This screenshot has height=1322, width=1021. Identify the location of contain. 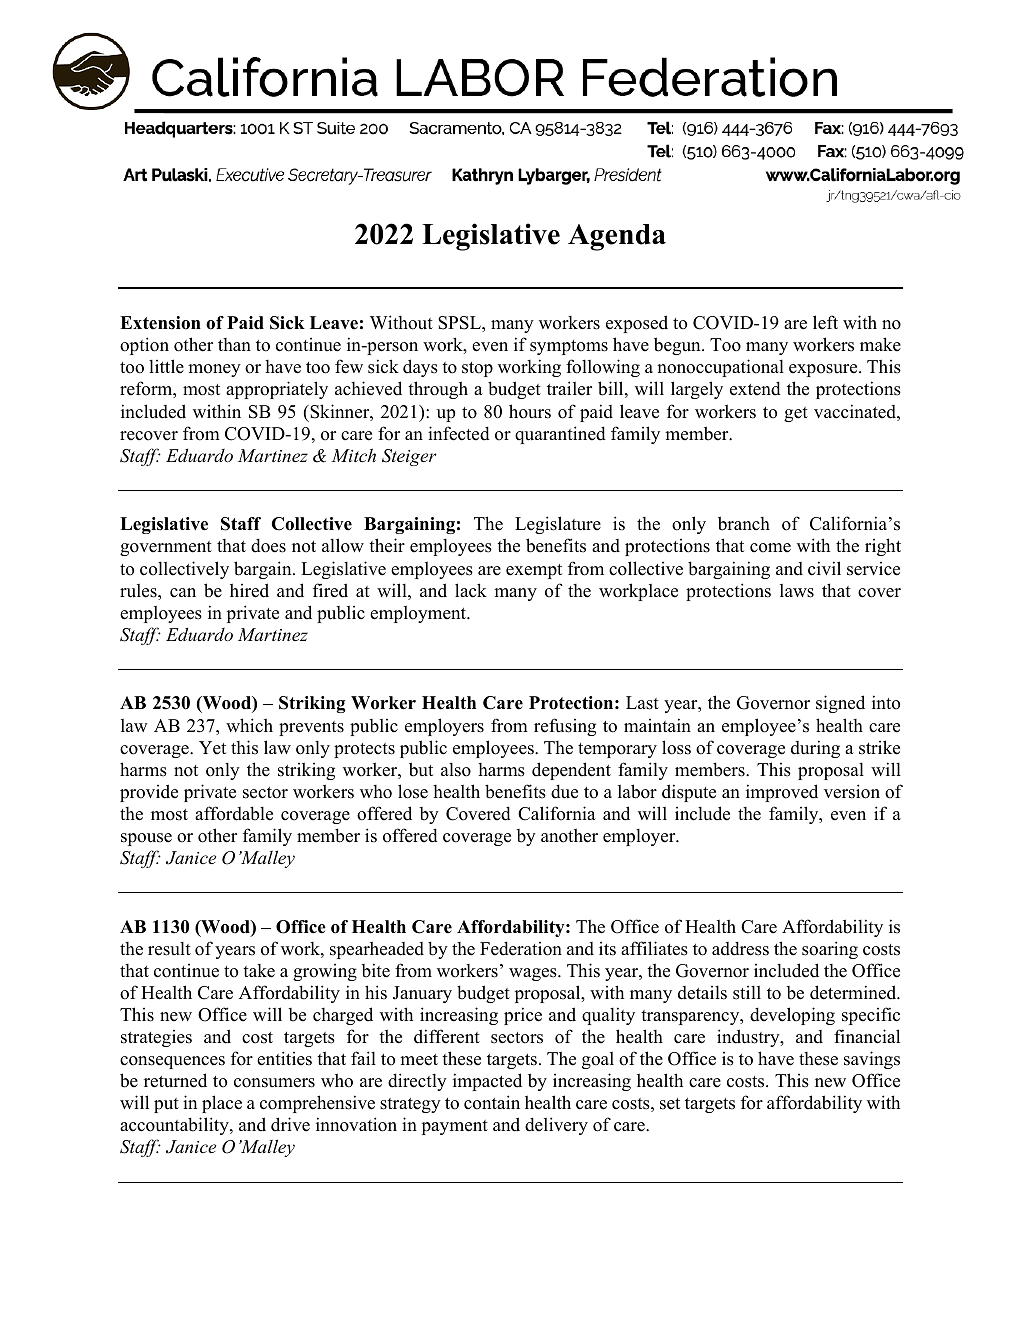
(492, 1102).
